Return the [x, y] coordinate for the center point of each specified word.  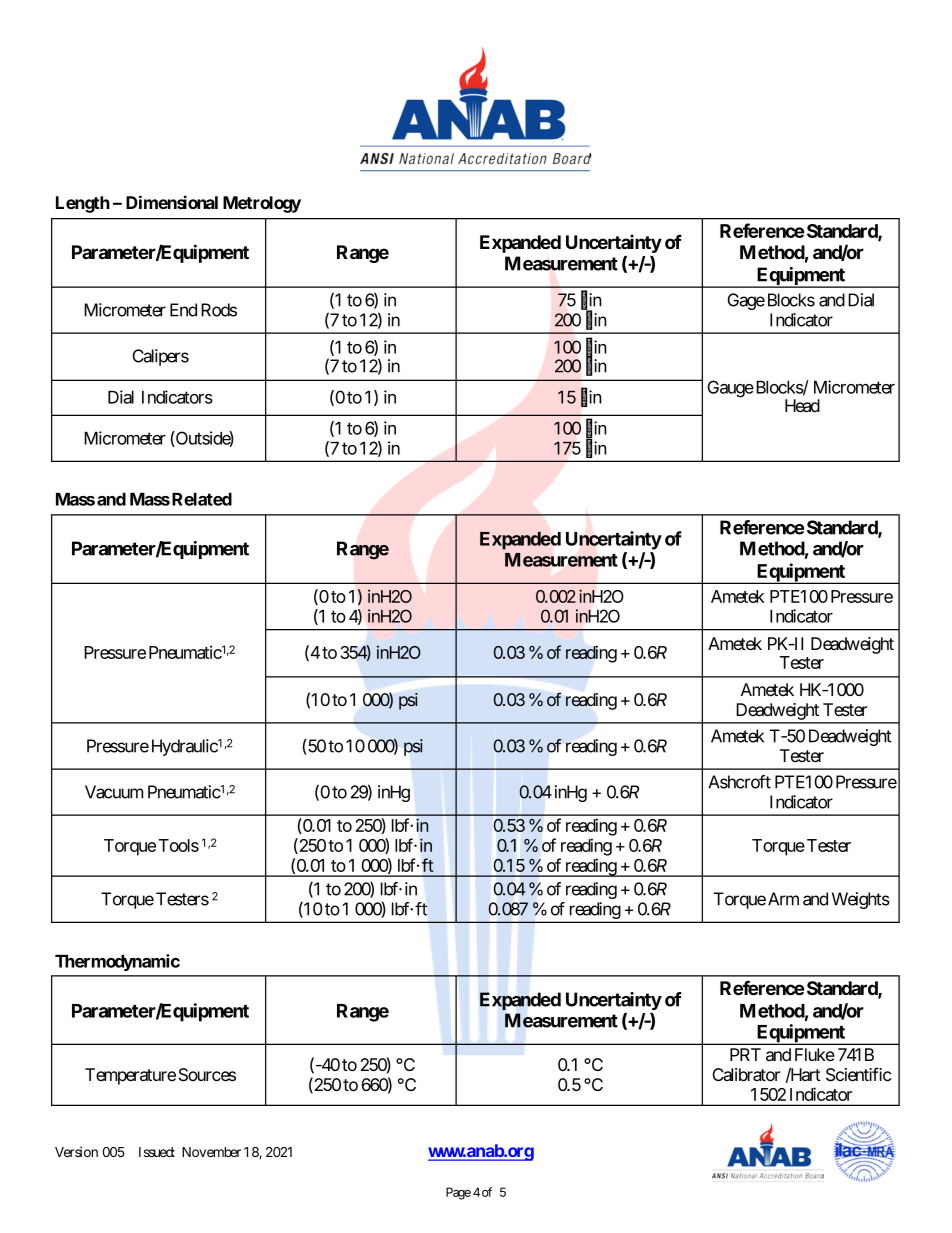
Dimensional [172, 202]
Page [458, 1193]
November [211, 1152]
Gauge [731, 389]
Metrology [262, 204]
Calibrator [746, 1075]
